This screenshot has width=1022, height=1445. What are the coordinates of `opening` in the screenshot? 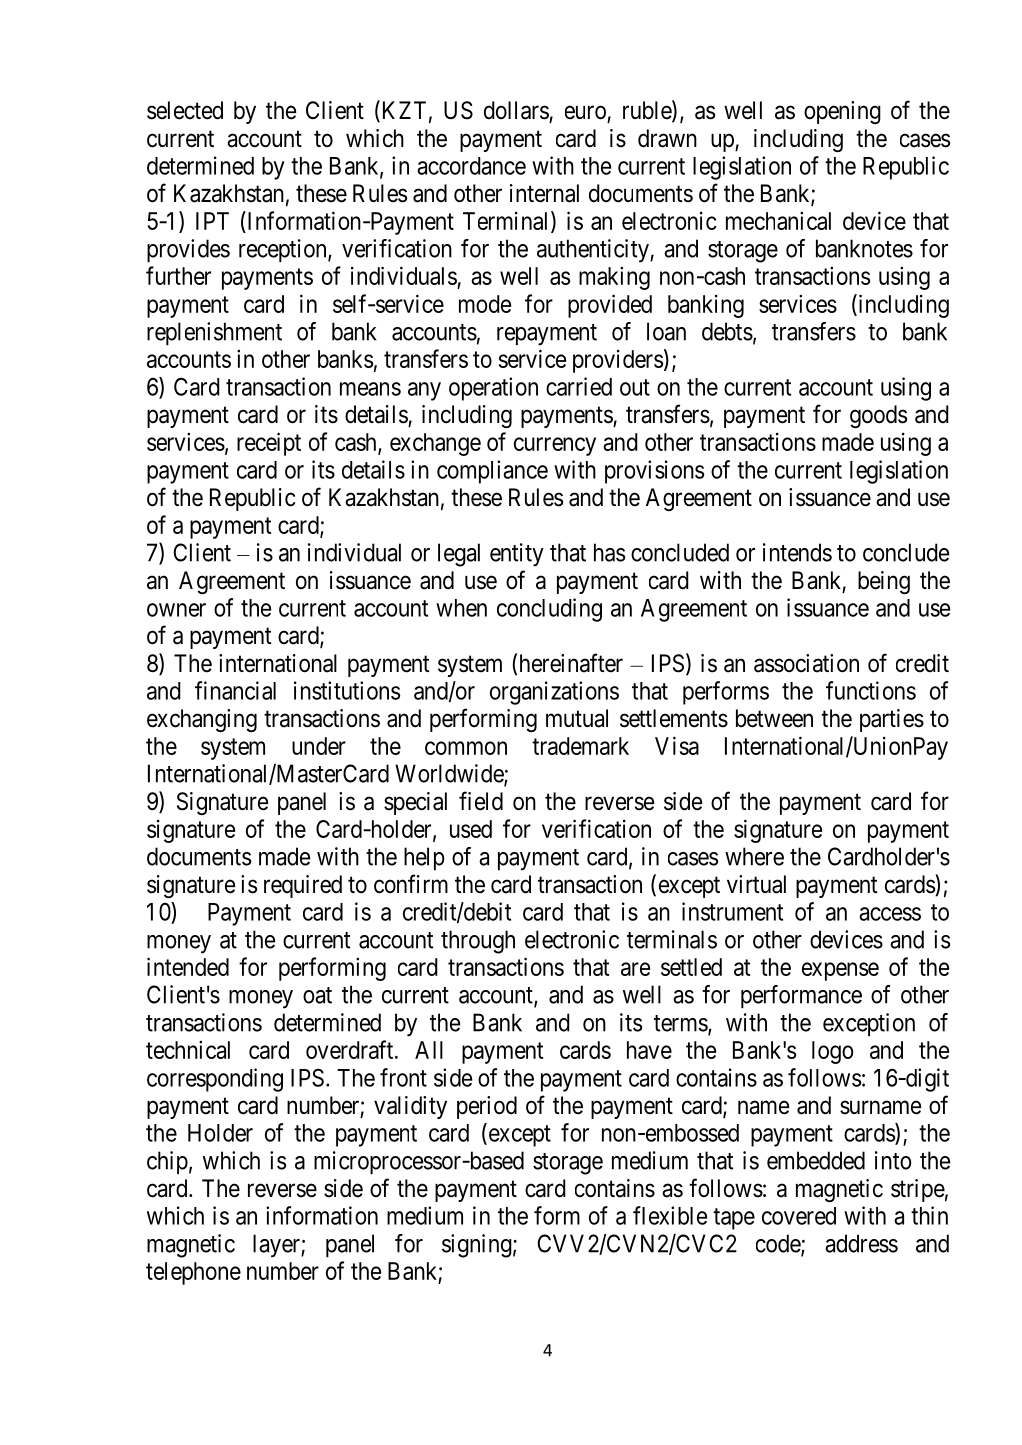 It's located at (842, 112).
